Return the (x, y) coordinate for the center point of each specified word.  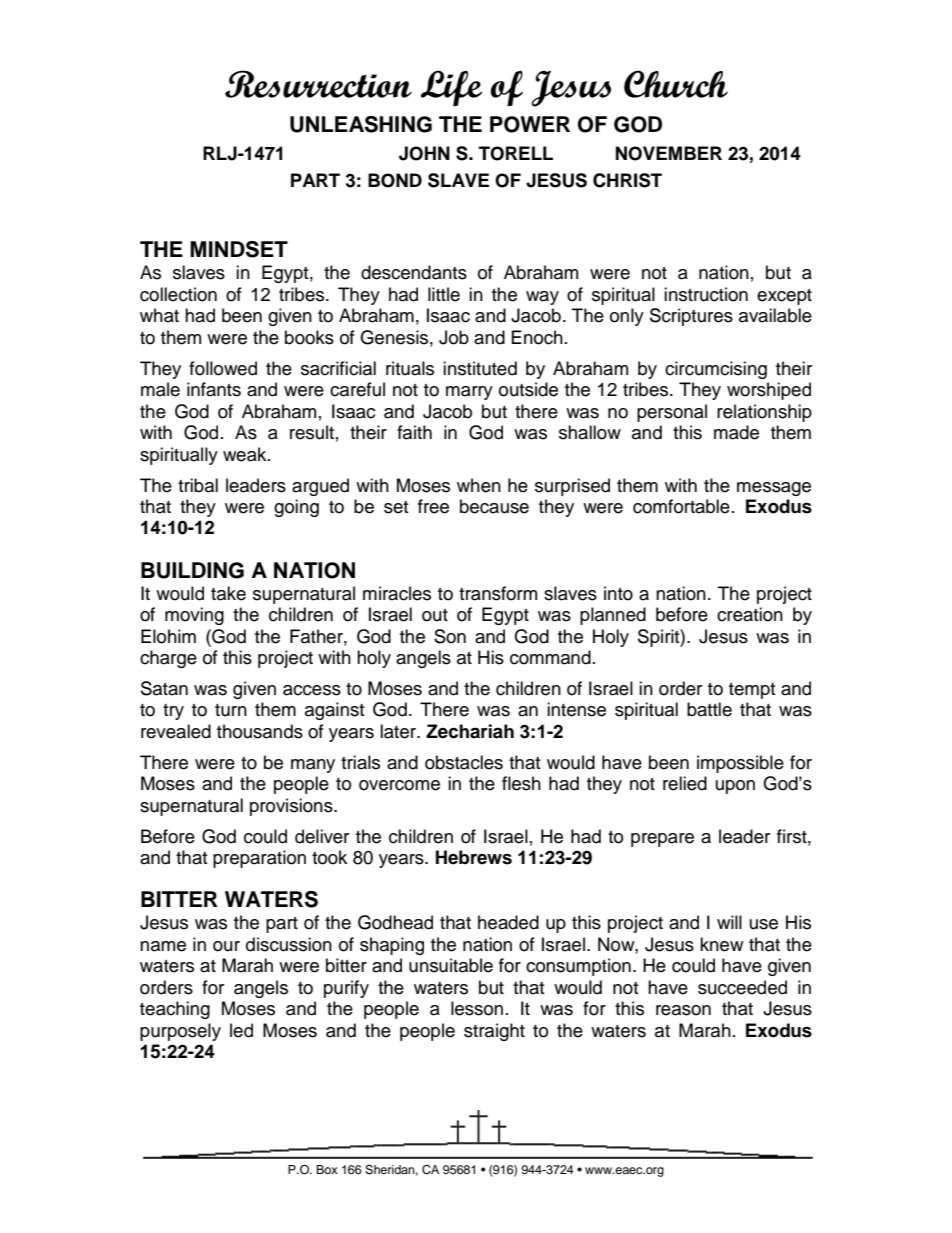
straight (494, 1032)
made (736, 432)
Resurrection (318, 84)
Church (676, 84)
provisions (292, 807)
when (479, 485)
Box (327, 1169)
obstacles (464, 762)
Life (451, 88)
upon (735, 787)
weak (246, 454)
